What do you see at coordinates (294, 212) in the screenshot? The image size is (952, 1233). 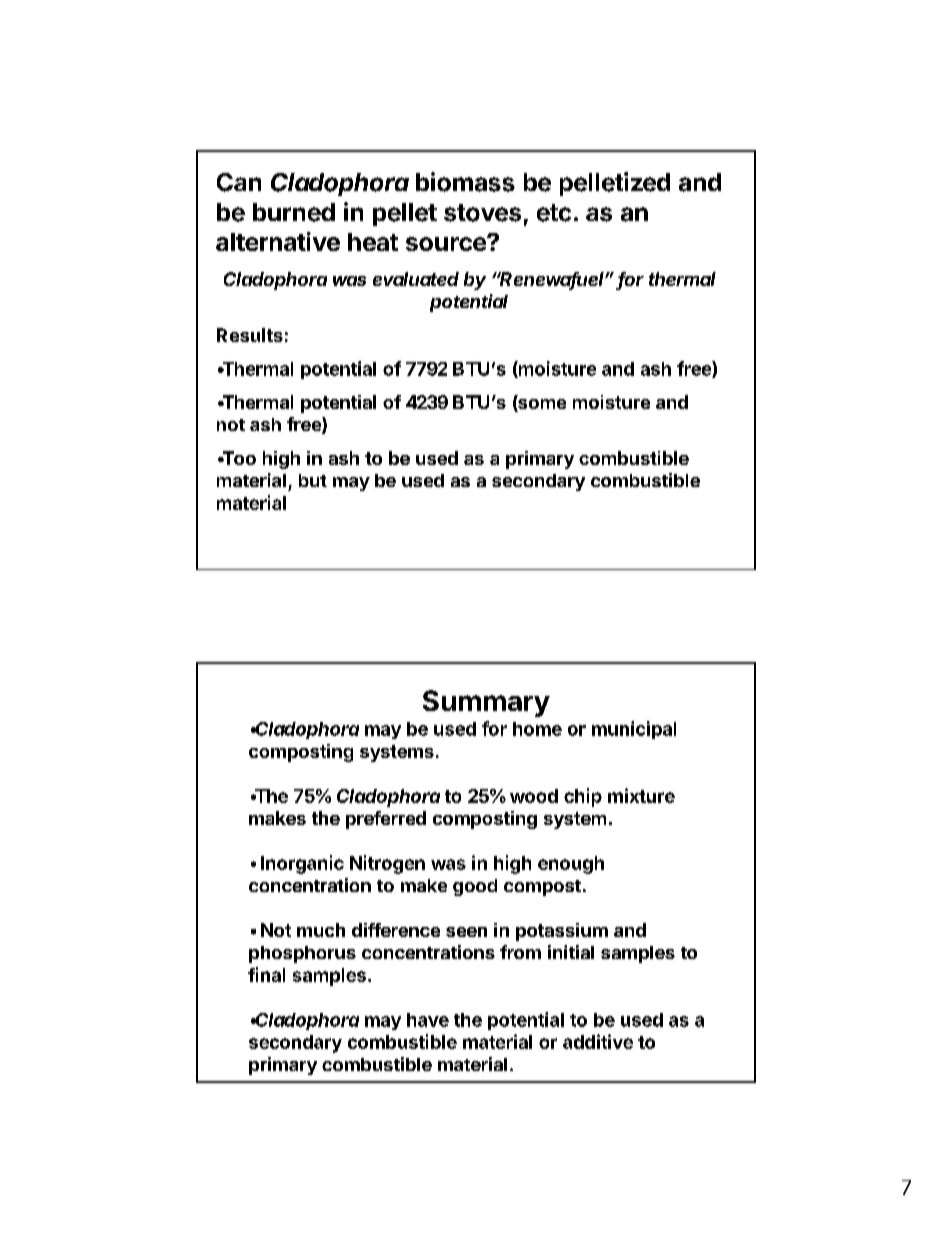 I see `burned` at bounding box center [294, 212].
